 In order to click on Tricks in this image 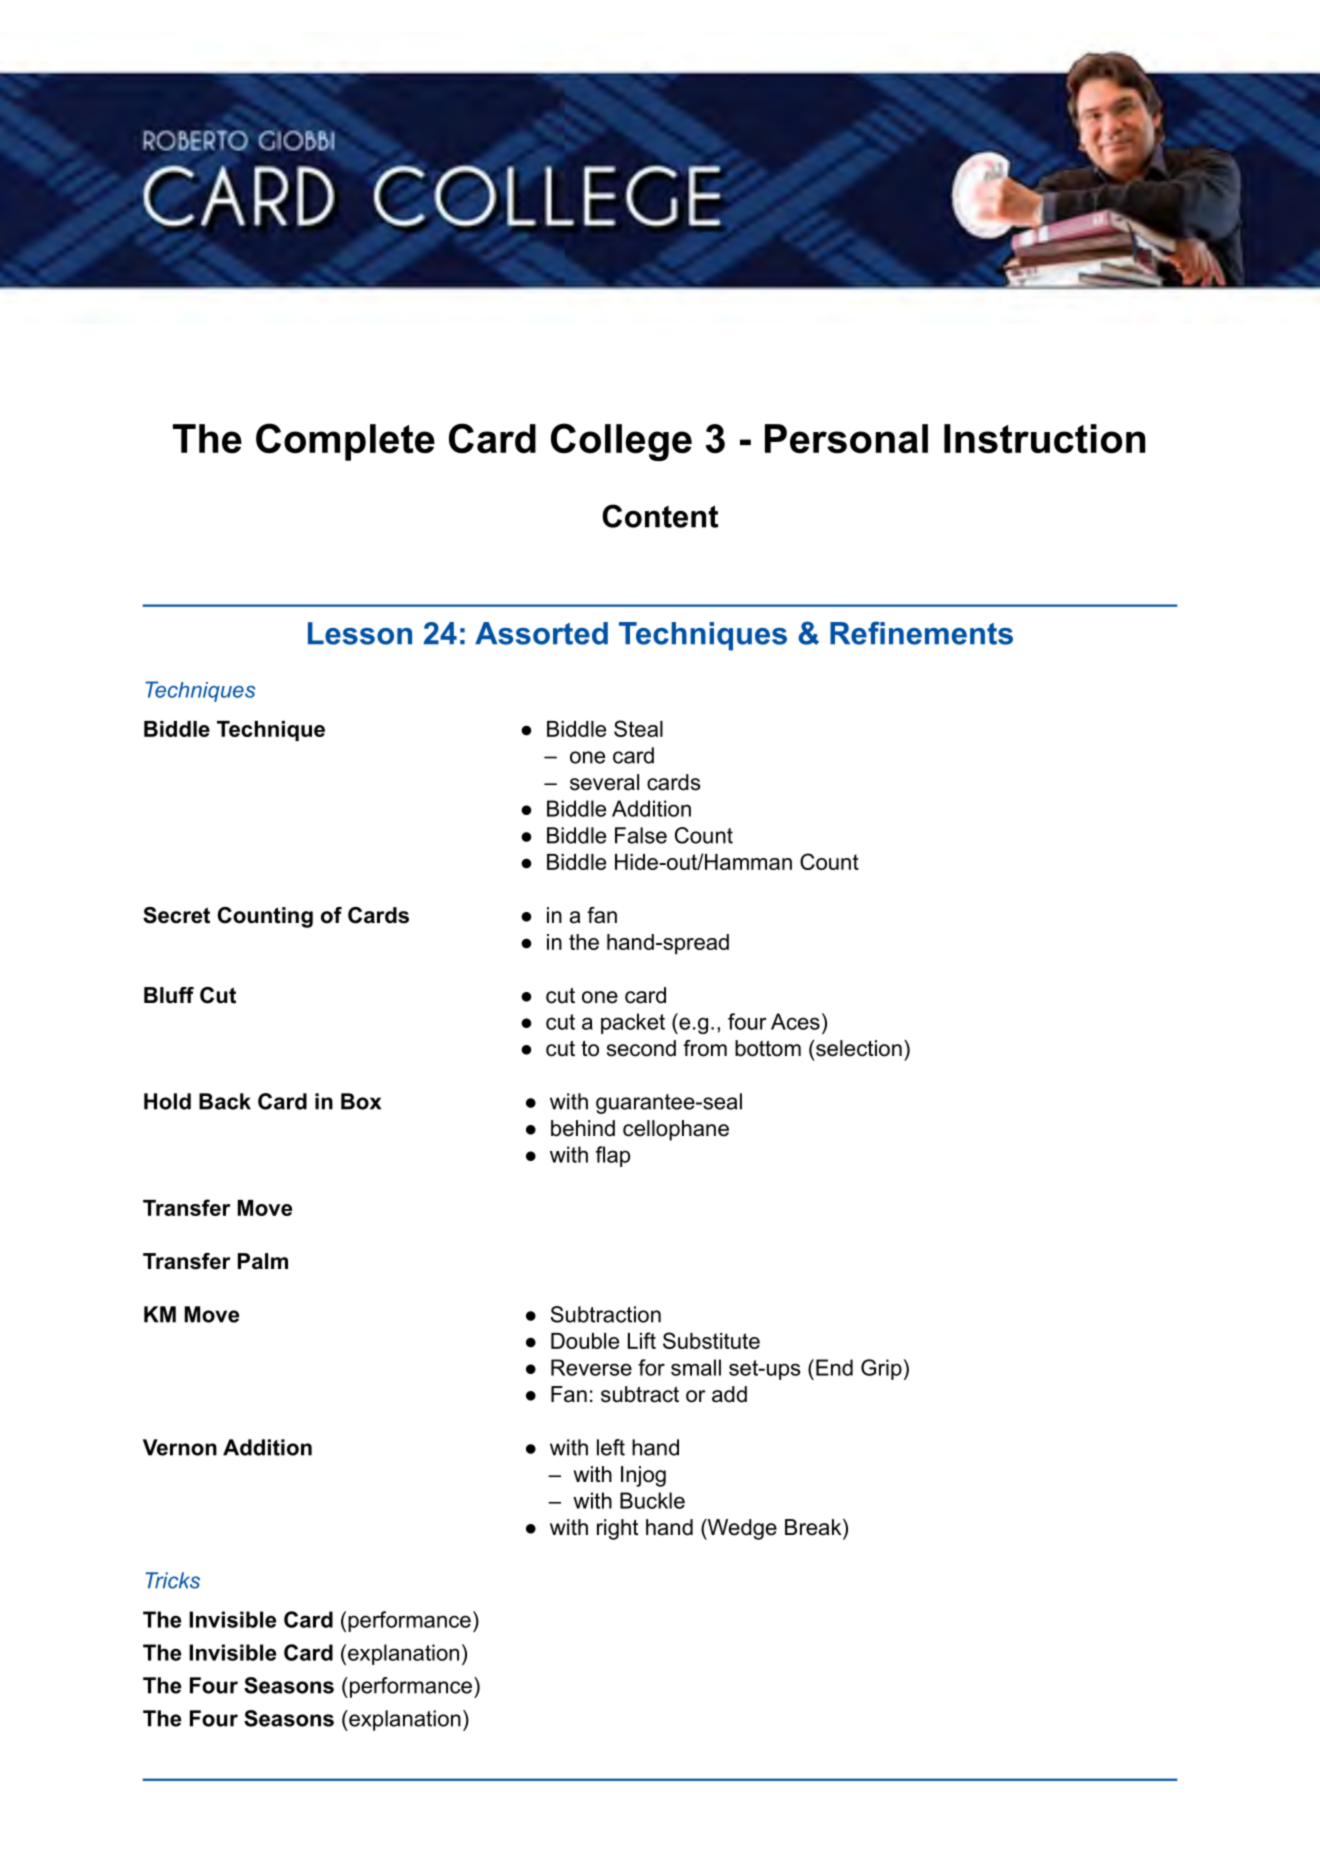, I will do `click(172, 1580)`.
